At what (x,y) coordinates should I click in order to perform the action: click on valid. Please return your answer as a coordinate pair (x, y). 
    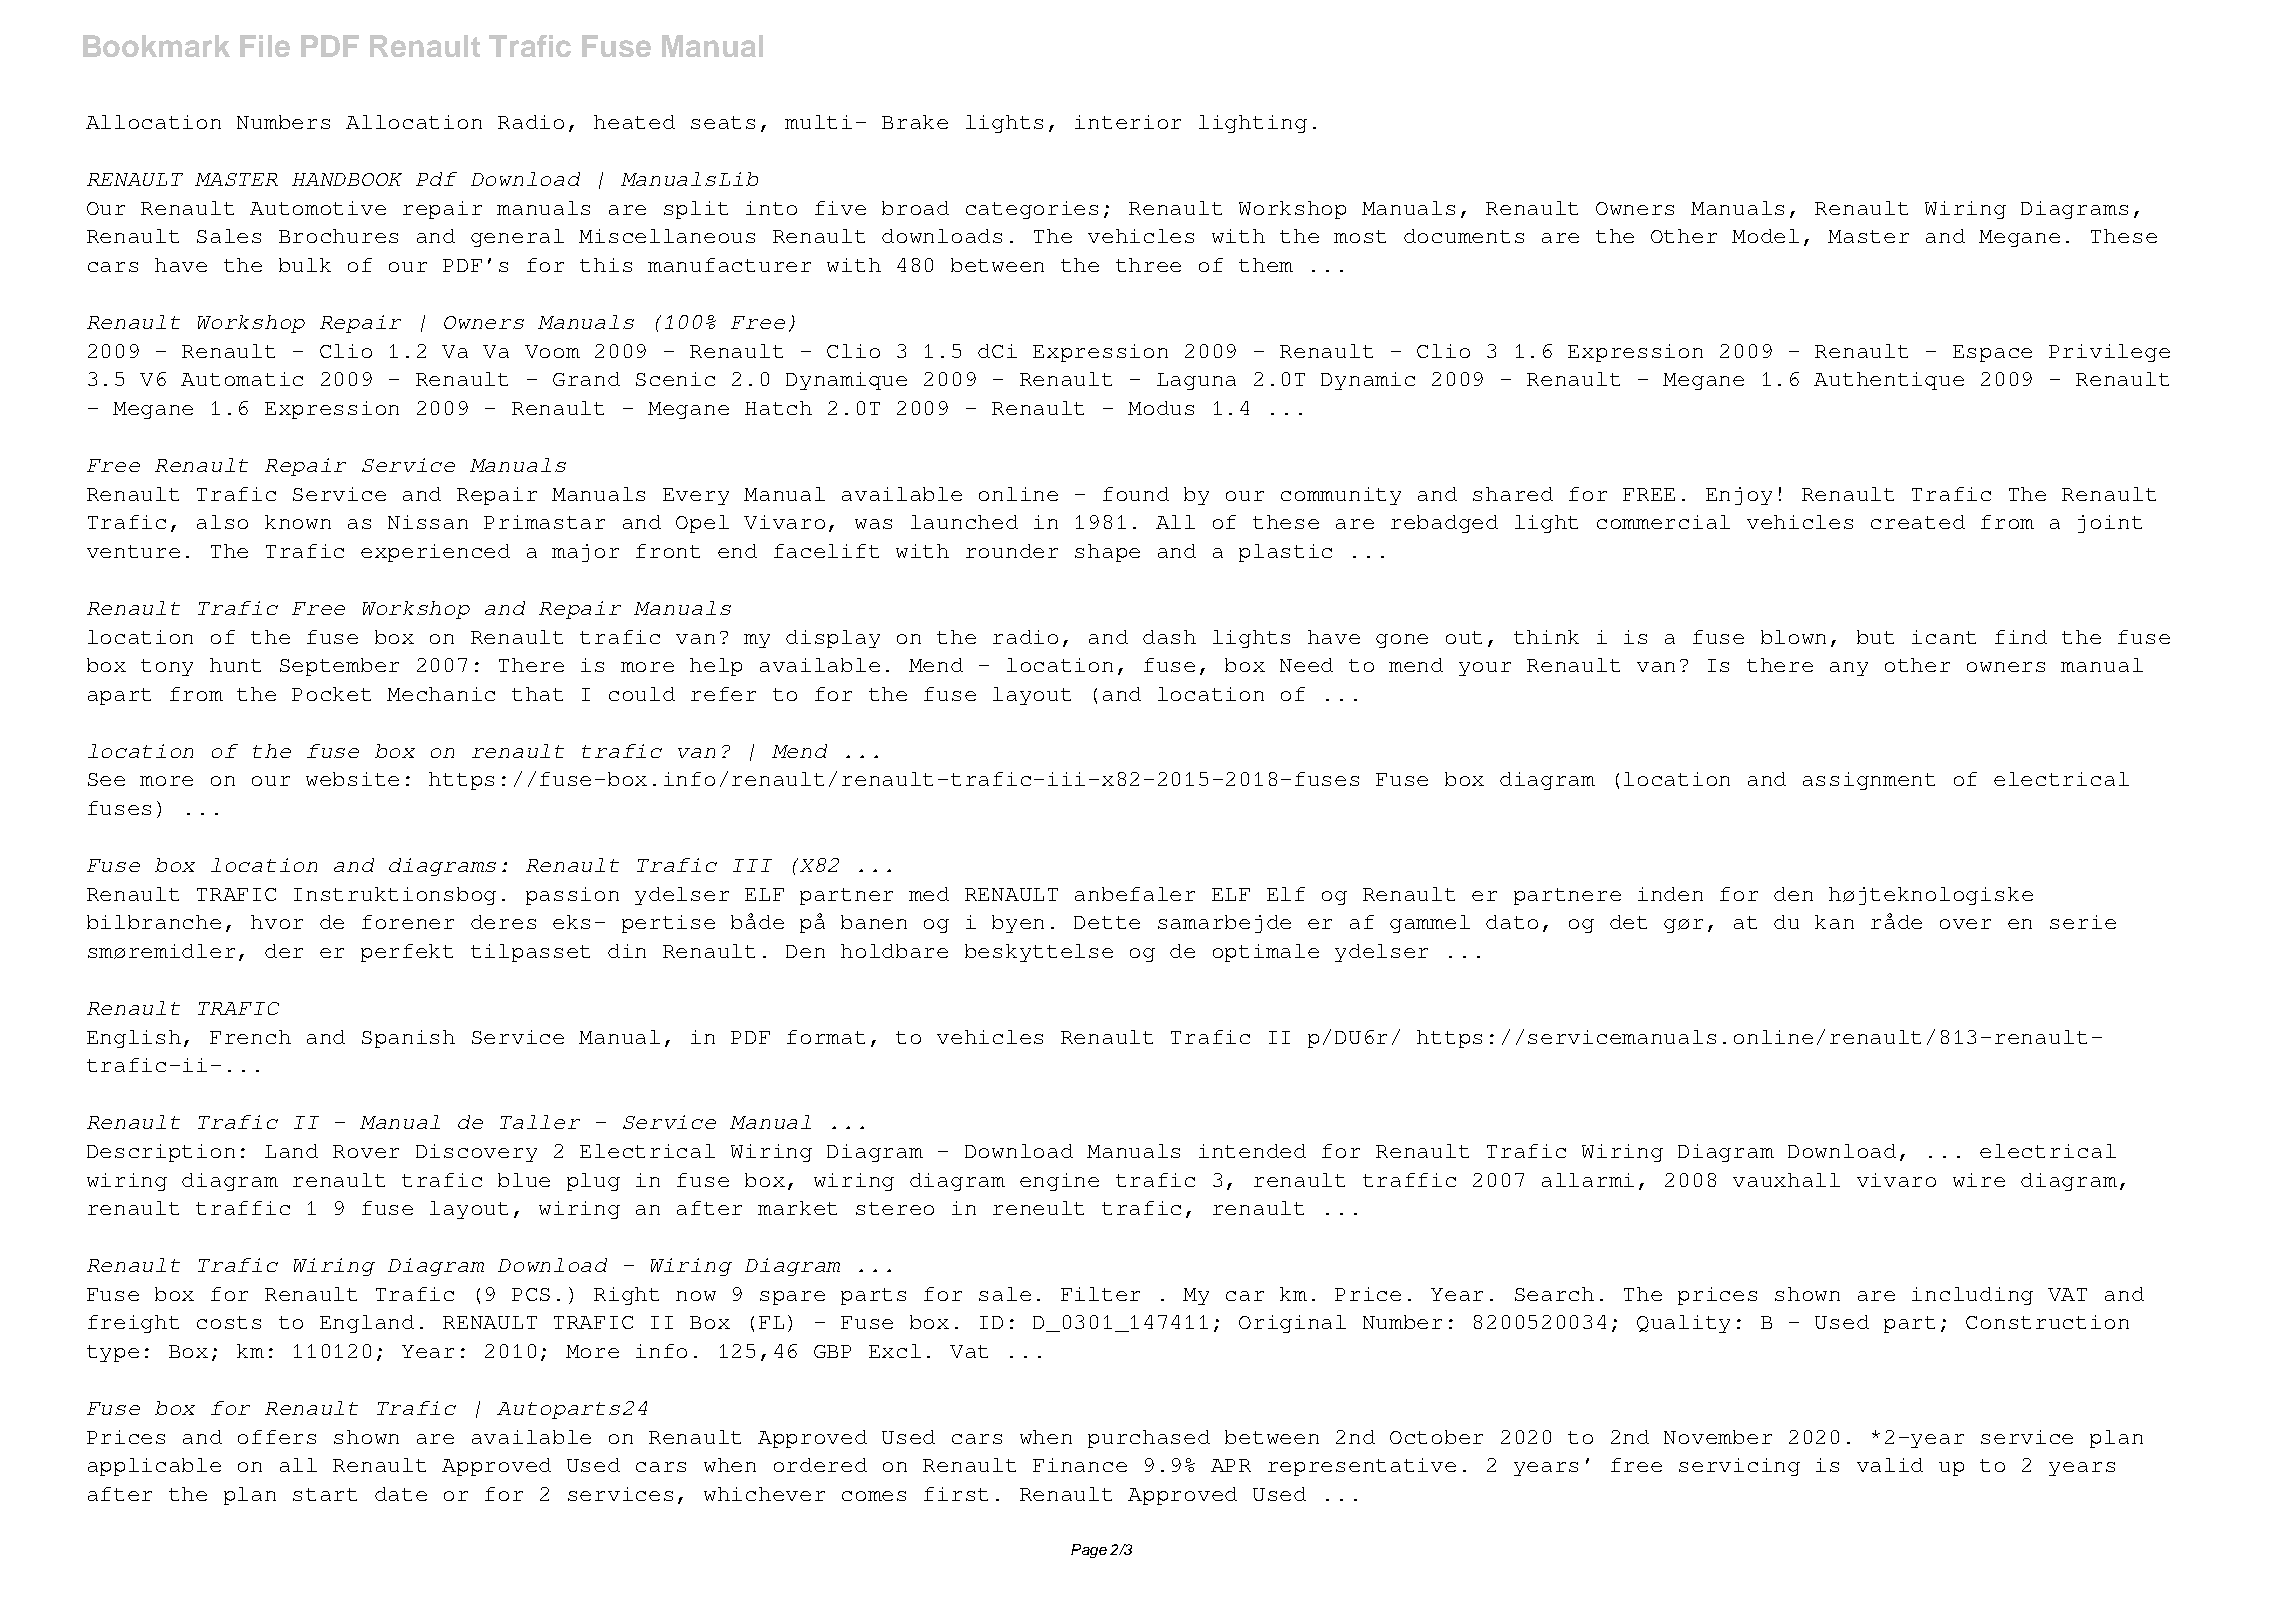
    Looking at the image, I should click on (1890, 1465).
